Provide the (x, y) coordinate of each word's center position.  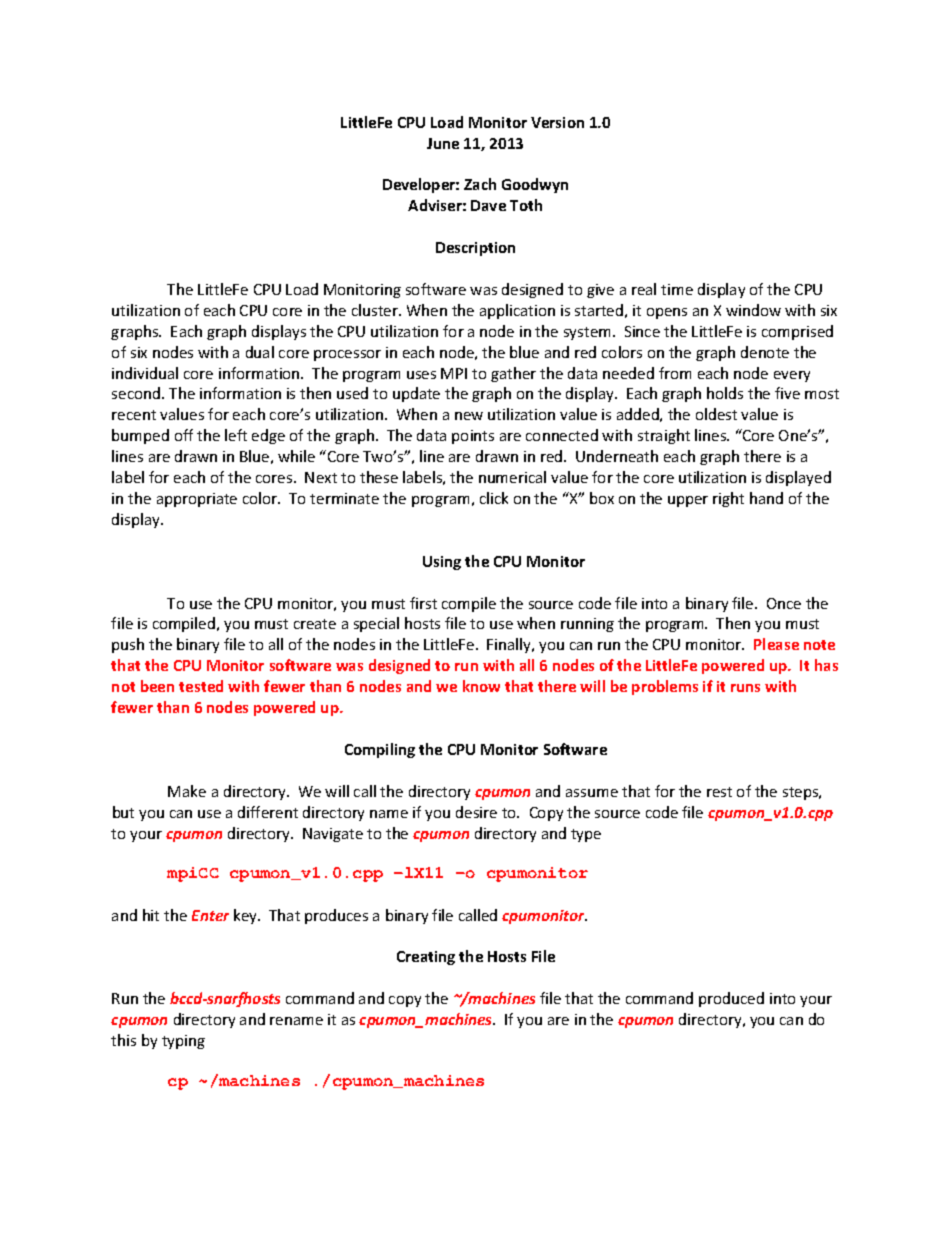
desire (476, 812)
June (443, 143)
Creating (426, 958)
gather (513, 374)
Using (442, 563)
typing (183, 1042)
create (315, 624)
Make (187, 791)
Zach (480, 184)
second (137, 393)
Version (557, 122)
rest (719, 792)
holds (725, 393)
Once (784, 603)
